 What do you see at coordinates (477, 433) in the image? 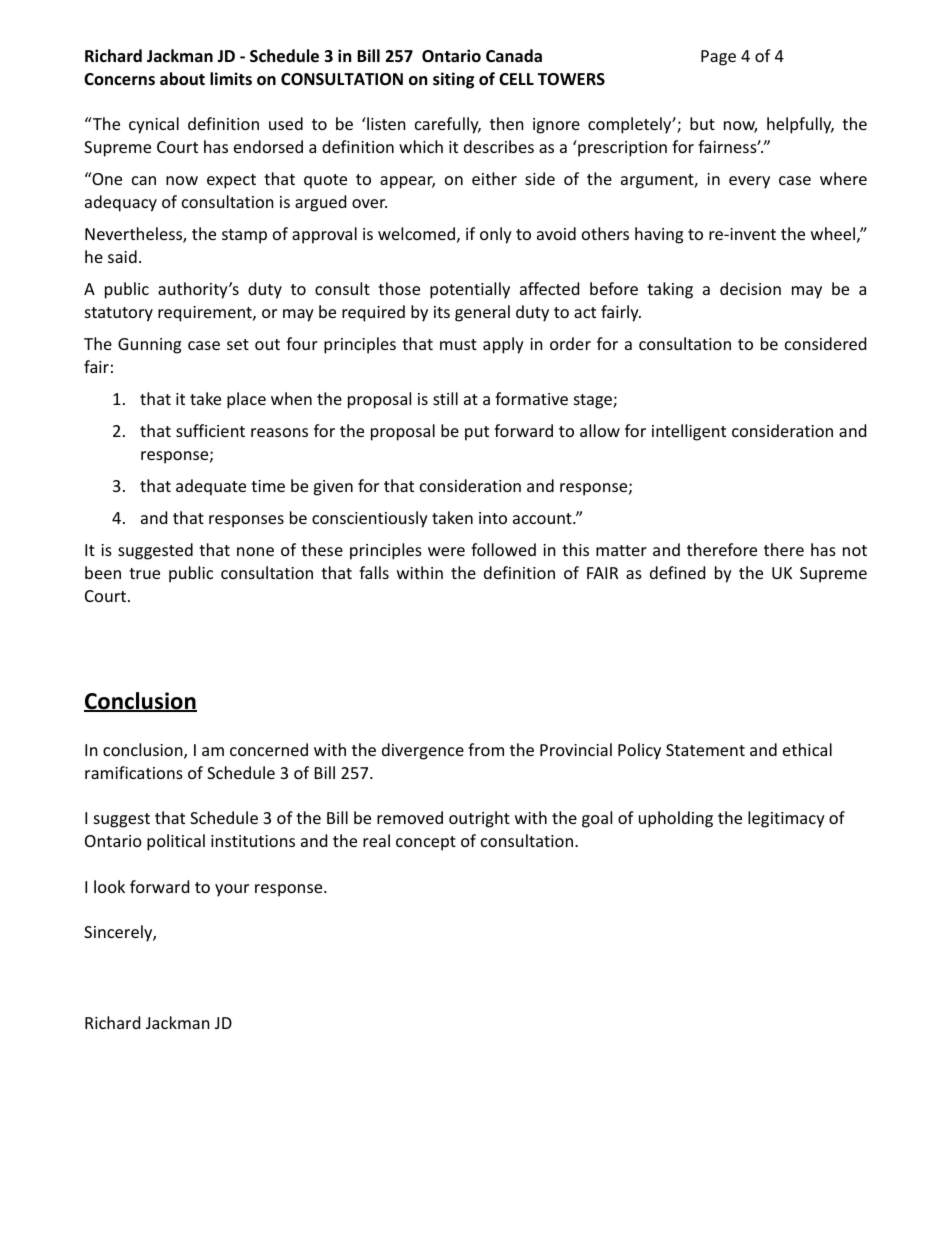
I see `put` at bounding box center [477, 433].
